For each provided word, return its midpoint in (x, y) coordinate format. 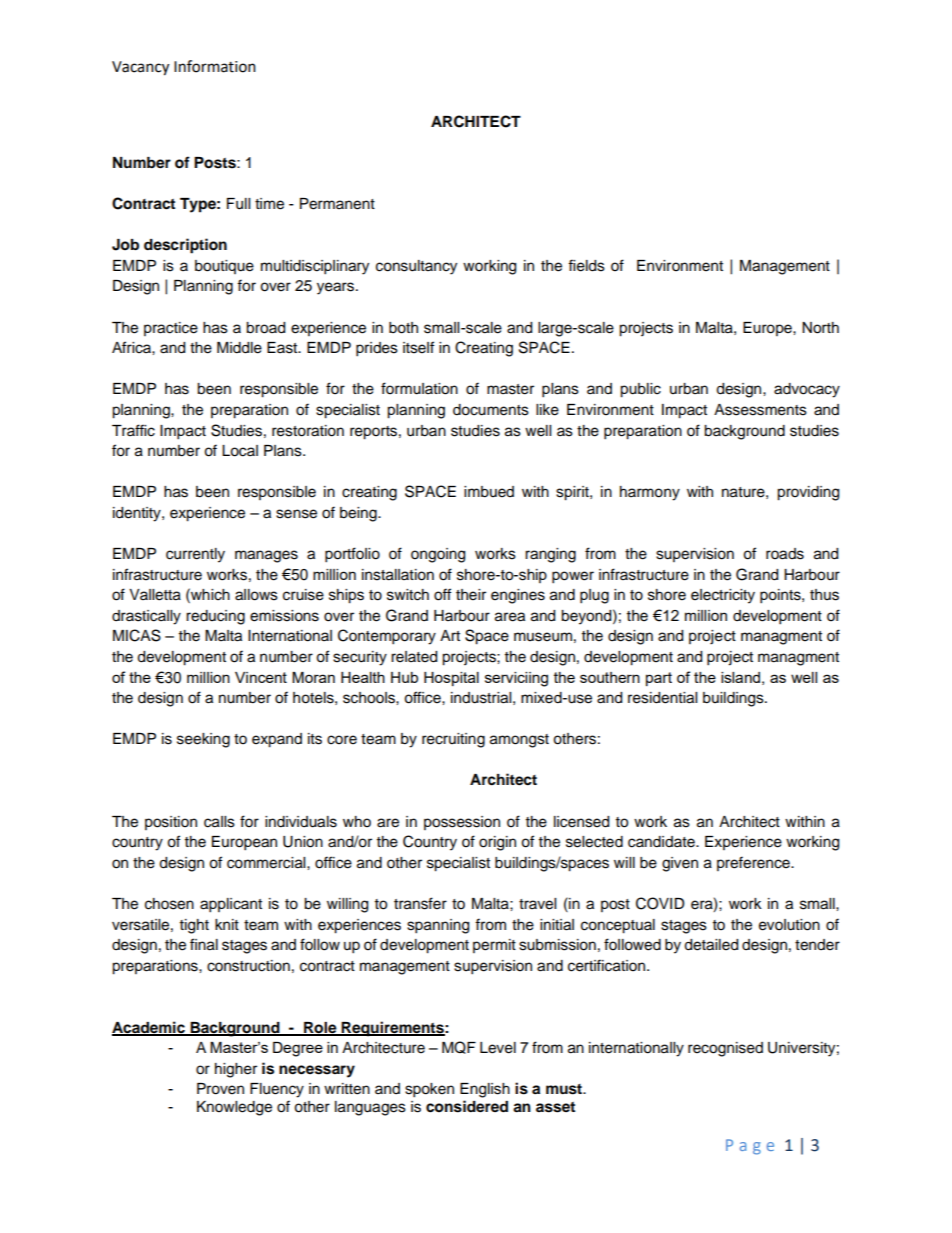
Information (215, 66)
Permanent (337, 204)
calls (219, 822)
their (471, 595)
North (820, 328)
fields (586, 265)
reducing (215, 617)
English (485, 1090)
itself (418, 347)
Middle (239, 348)
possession (462, 823)
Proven (220, 1089)
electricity (723, 596)
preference (754, 863)
